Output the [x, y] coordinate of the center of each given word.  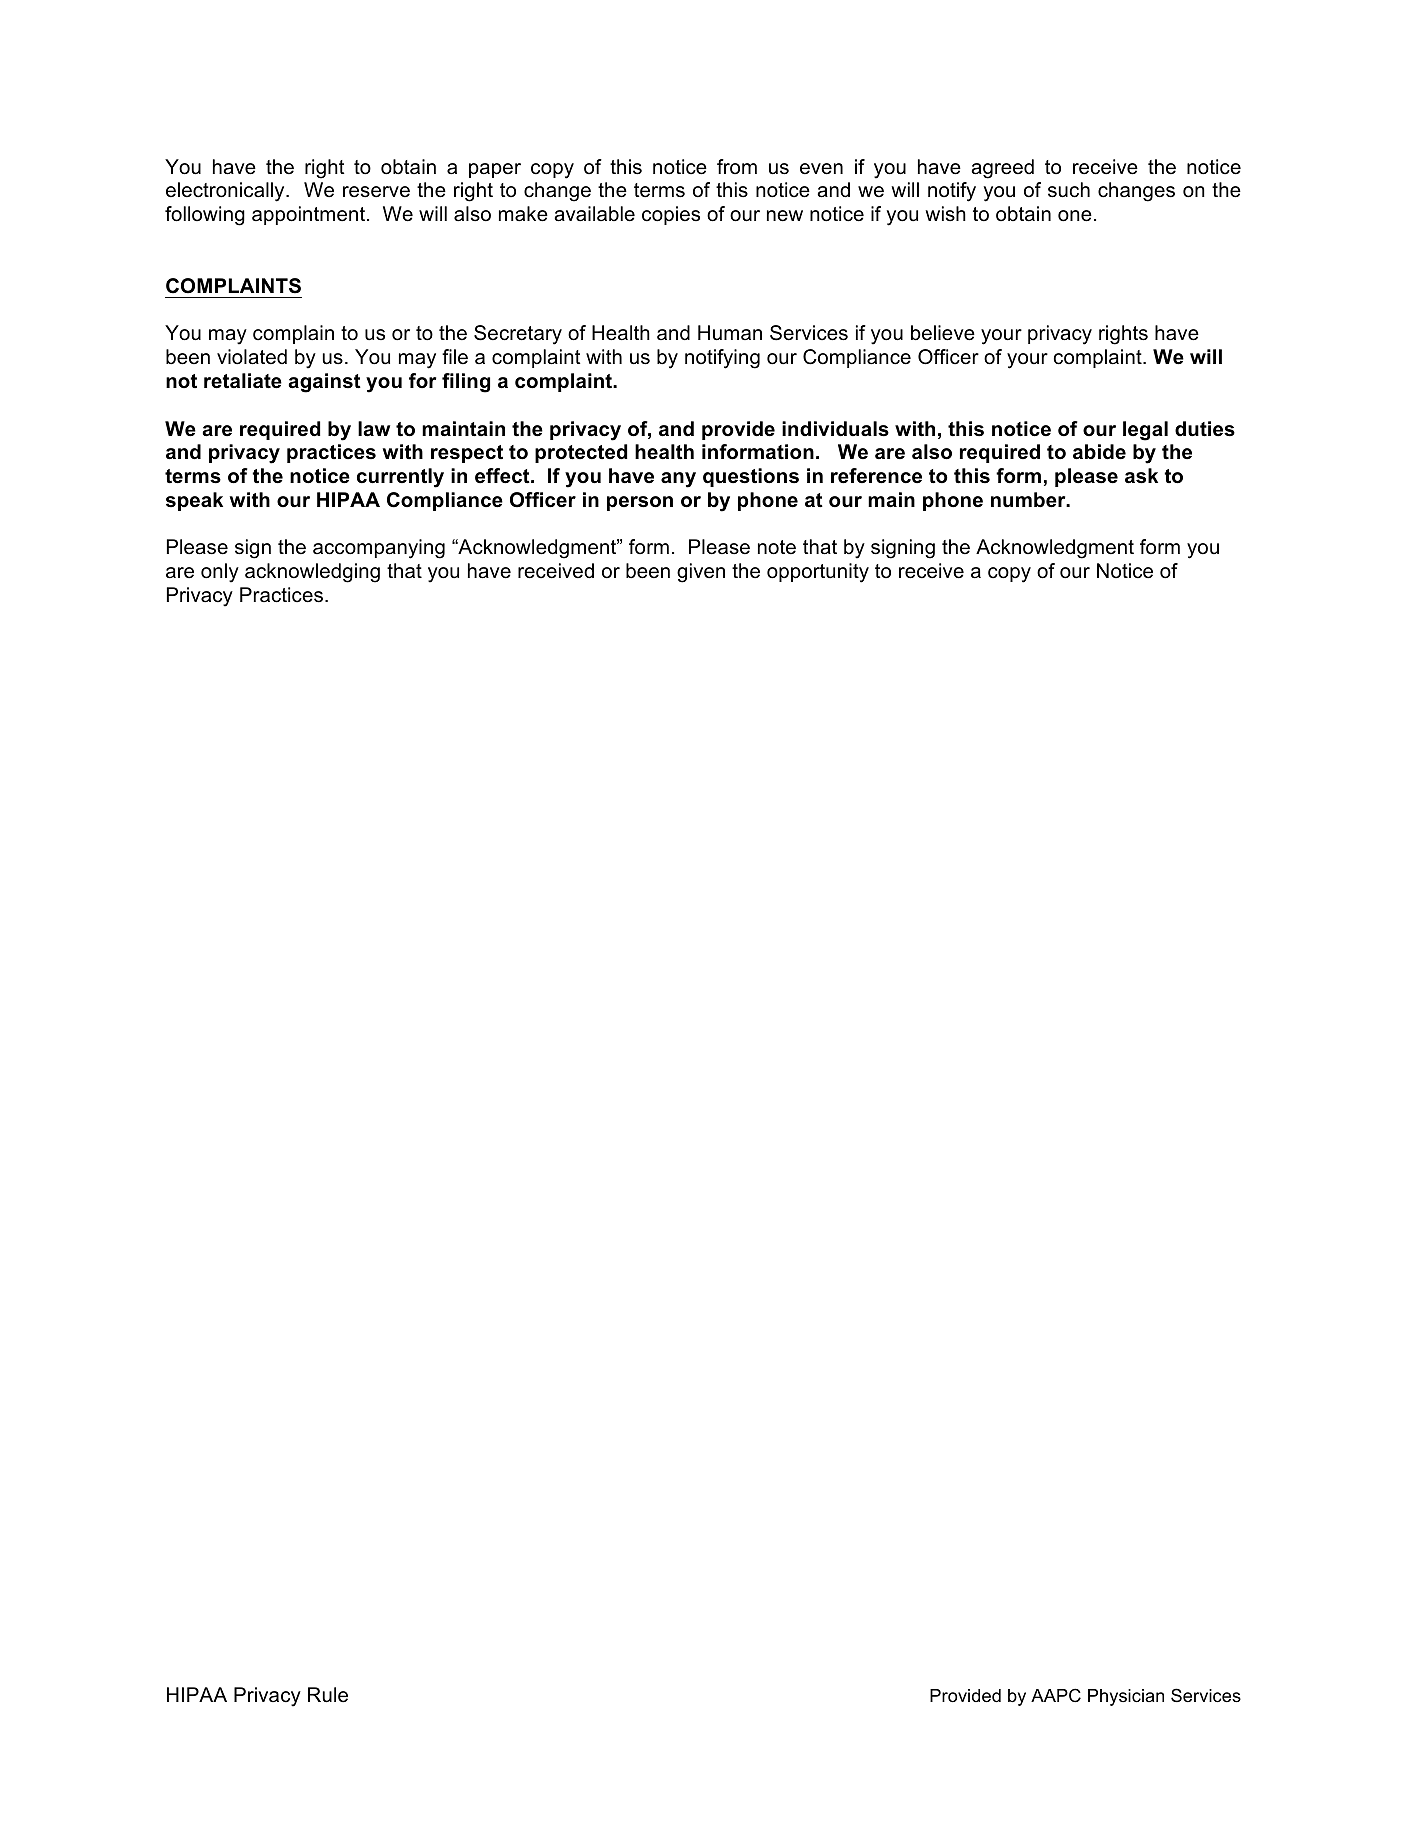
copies [671, 215]
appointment [310, 215]
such [1069, 190]
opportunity [818, 573]
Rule [328, 1695]
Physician [1126, 1697]
